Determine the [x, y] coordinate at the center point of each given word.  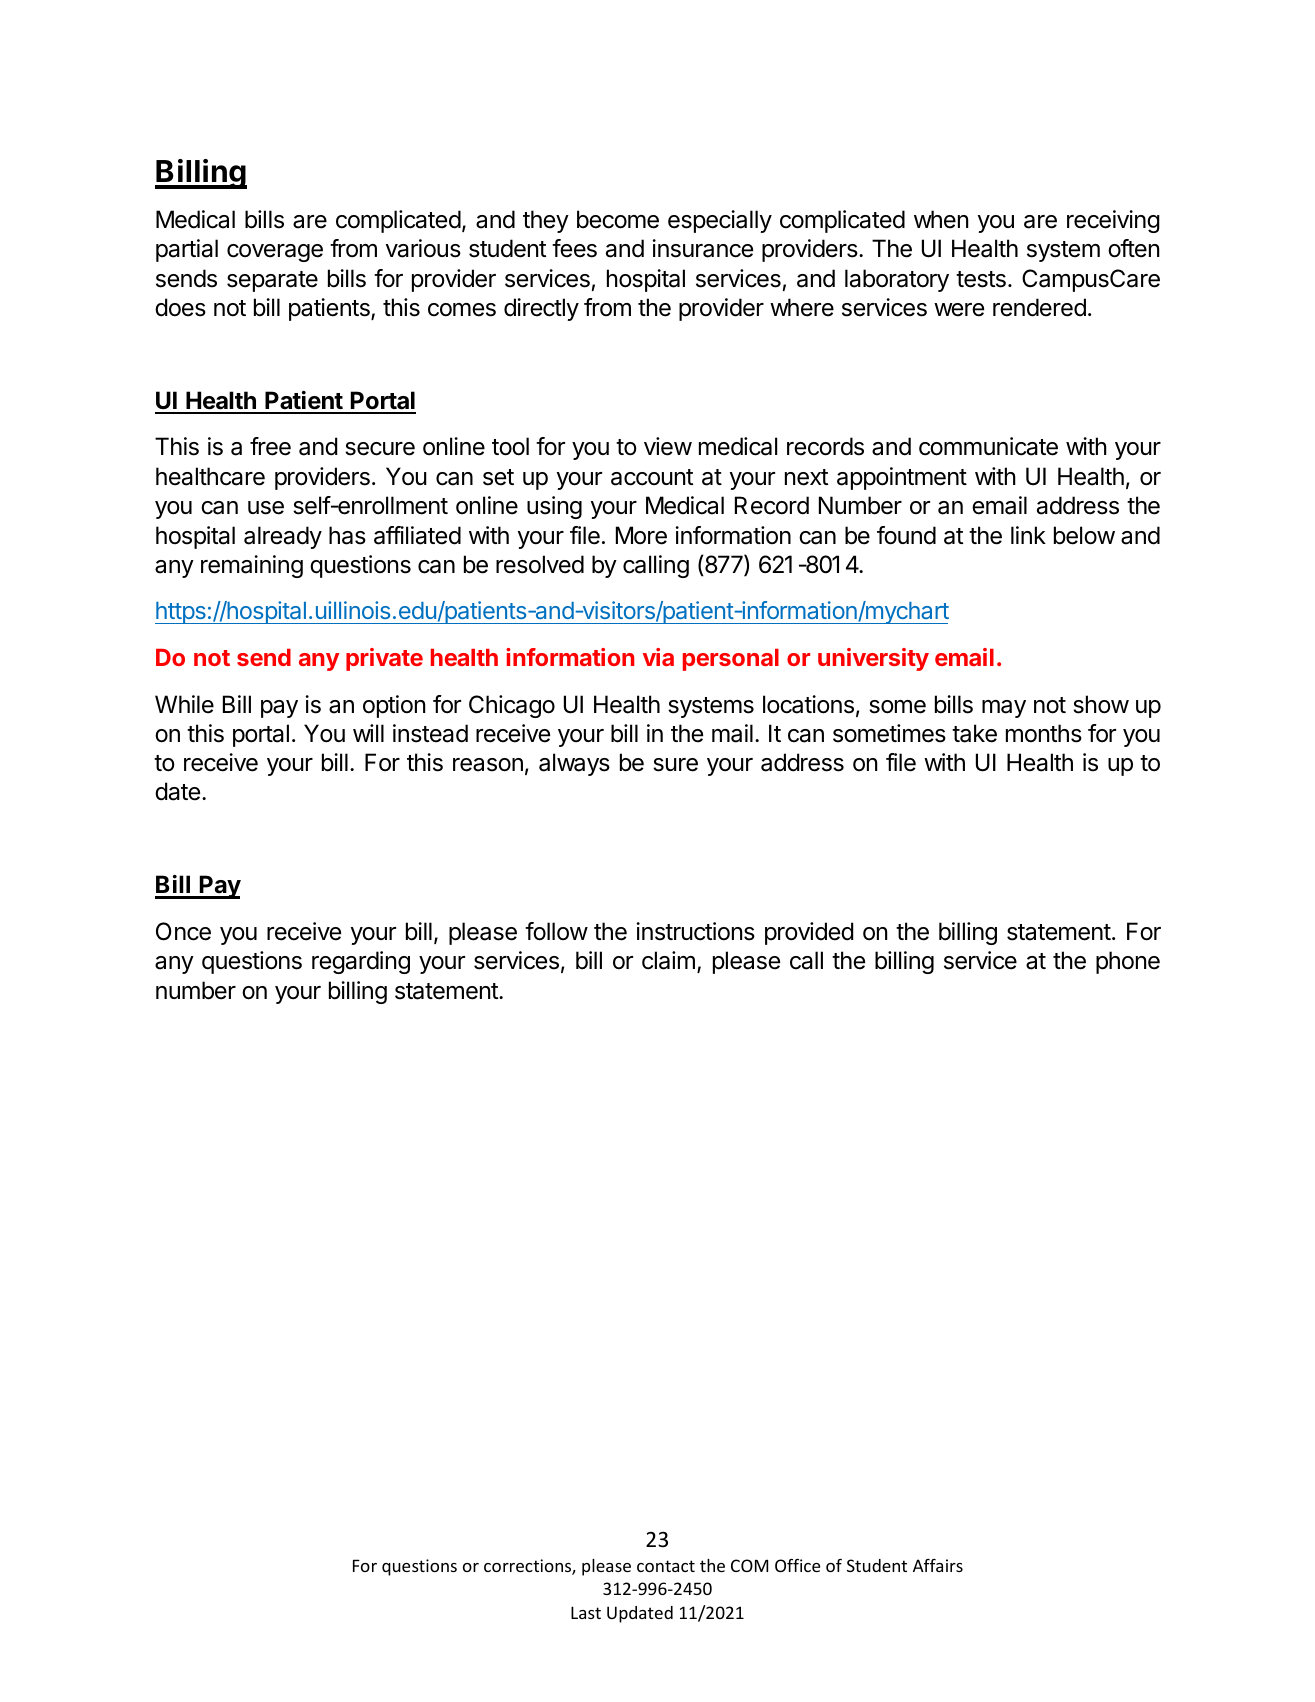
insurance [702, 248]
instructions [695, 931]
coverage [275, 253]
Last [586, 1612]
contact [666, 1566]
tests [981, 279]
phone [1128, 962]
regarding [361, 962]
